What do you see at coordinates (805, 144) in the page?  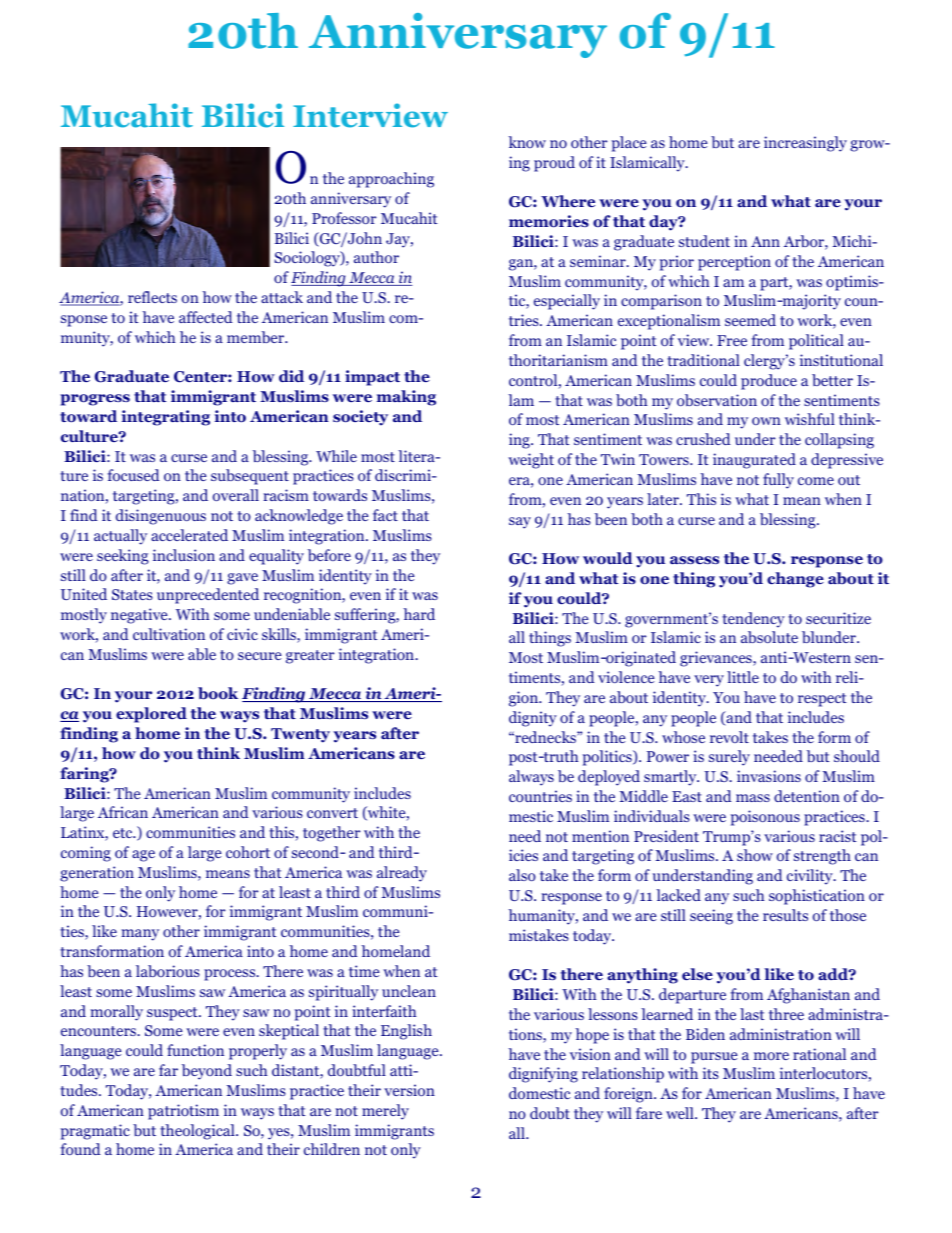 I see `increasingly` at bounding box center [805, 144].
